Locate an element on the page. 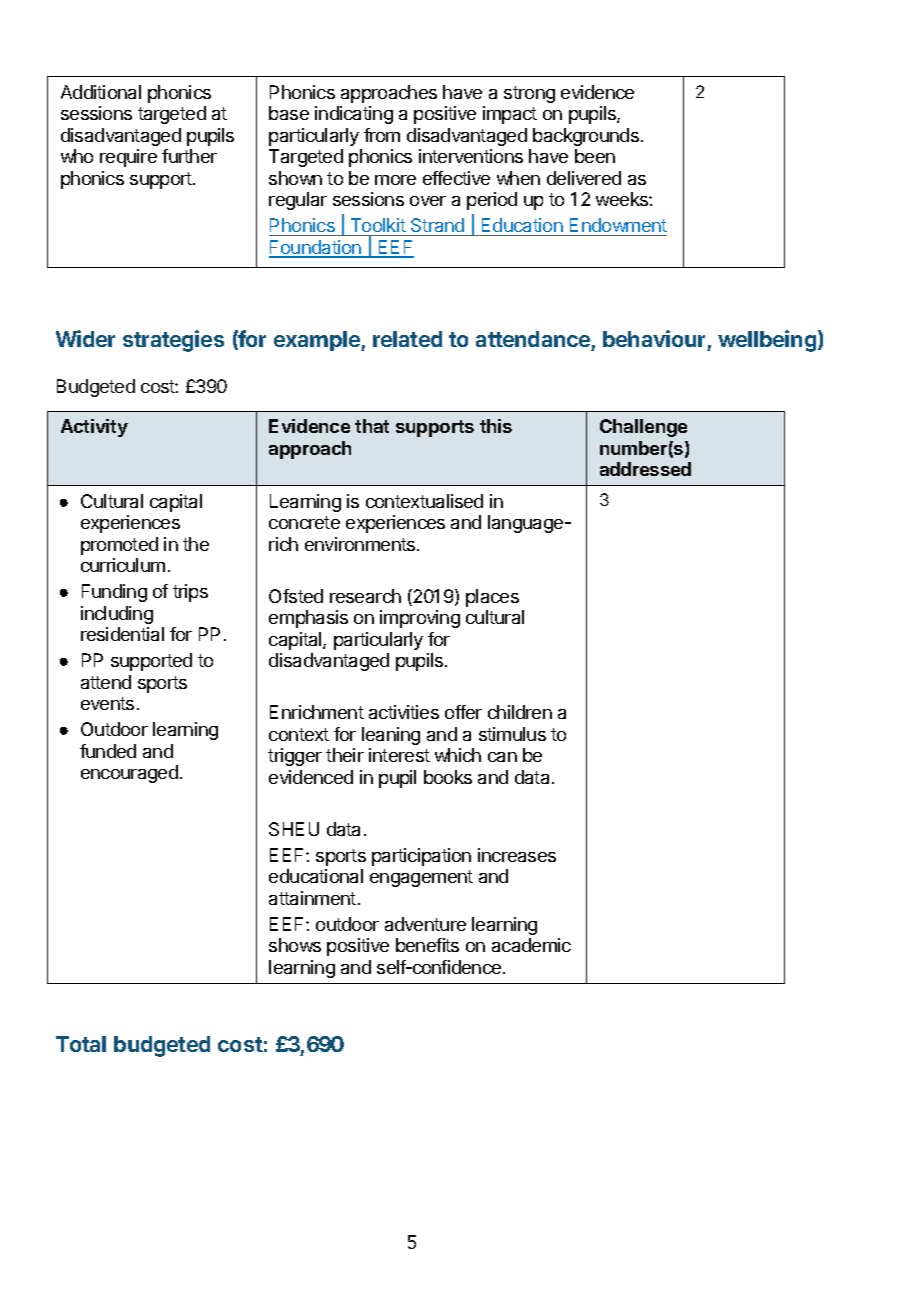 Image resolution: width=924 pixels, height=1308 pixels. can is located at coordinates (502, 757).
